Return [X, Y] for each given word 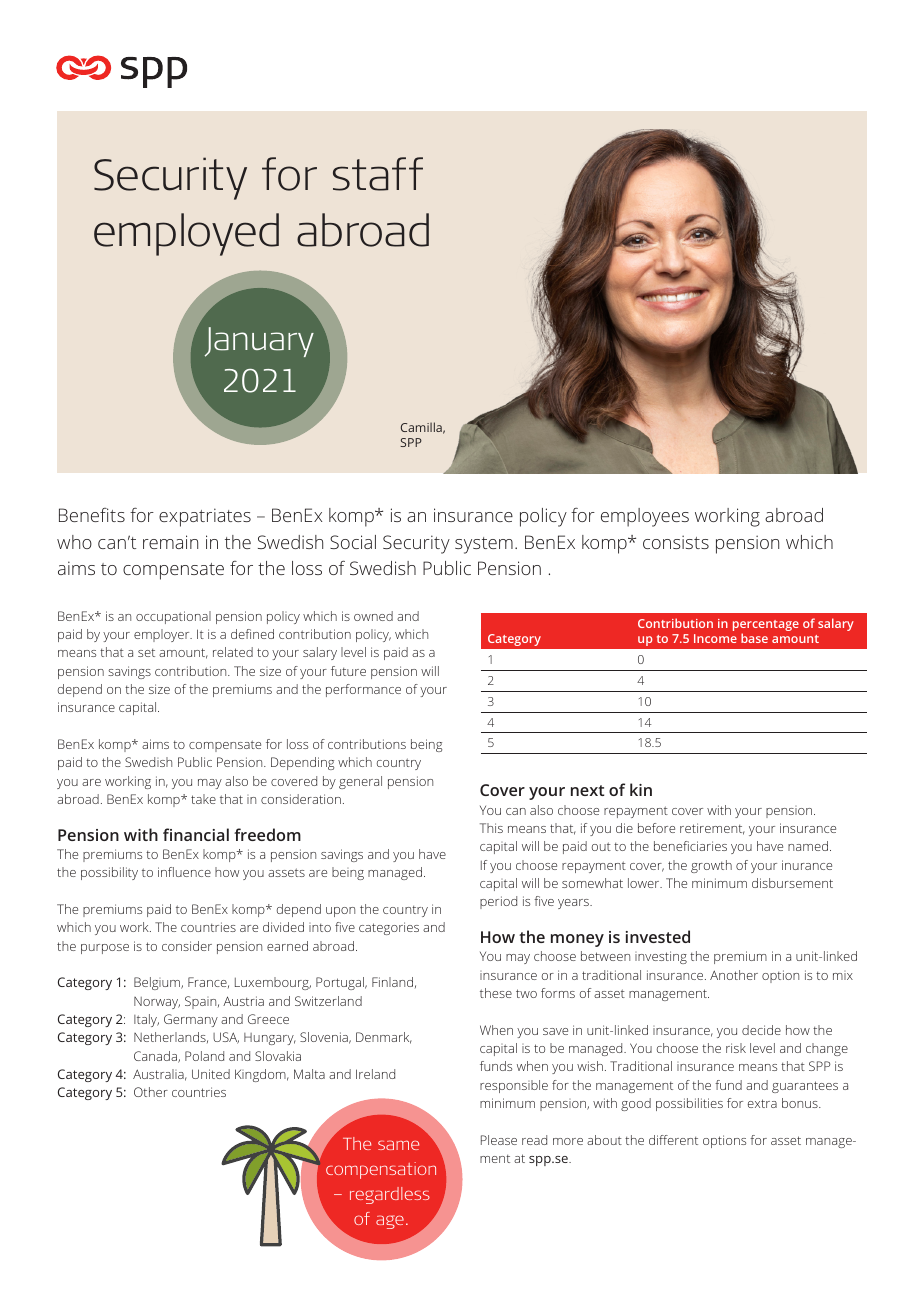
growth [711, 866]
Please [499, 1140]
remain [170, 542]
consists [676, 542]
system [484, 545]
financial [196, 834]
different [673, 1140]
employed [186, 234]
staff [378, 174]
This [491, 828]
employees [645, 517]
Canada [156, 1057]
